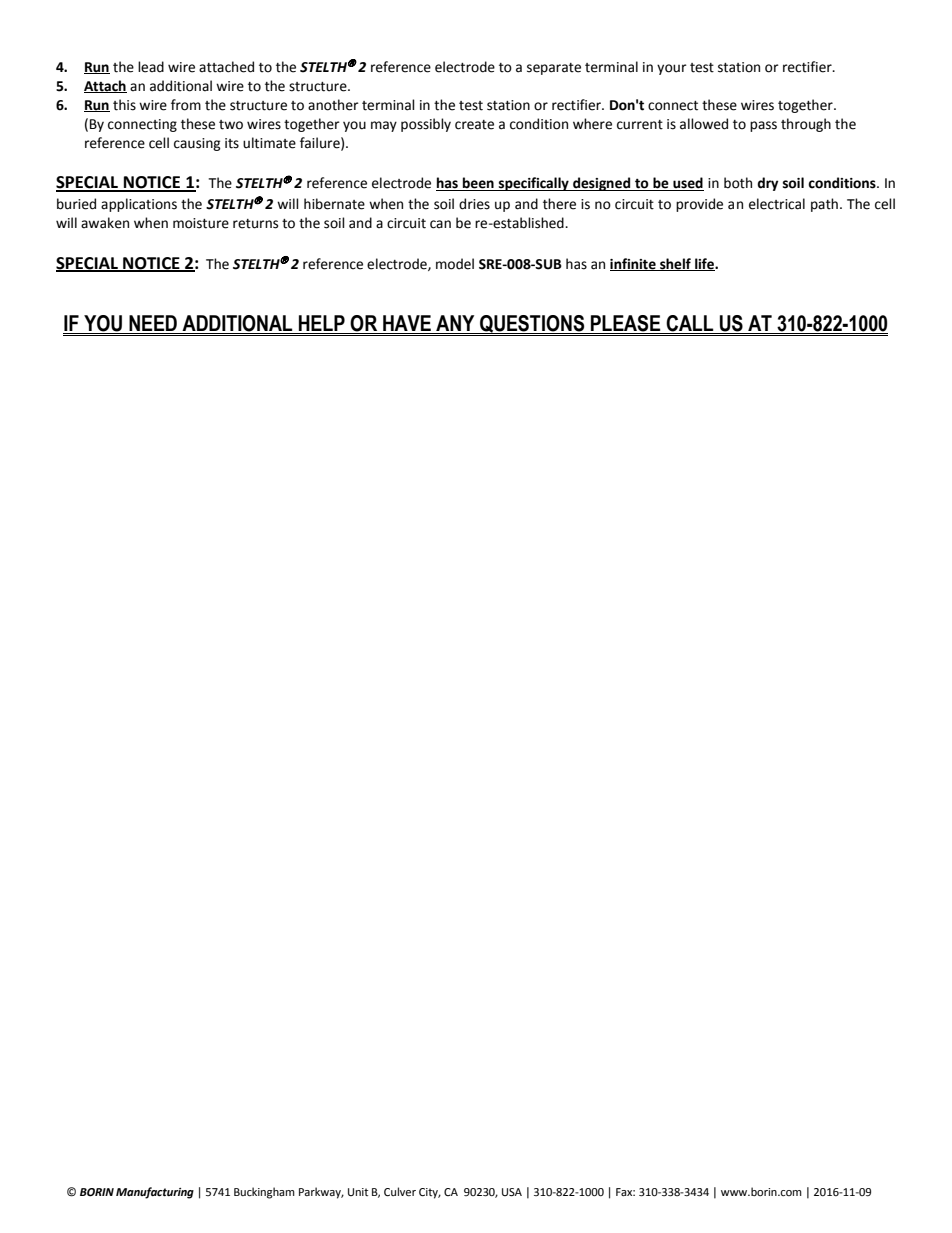 This screenshot has height=1233, width=952. I want to click on PLEASE, so click(626, 324).
